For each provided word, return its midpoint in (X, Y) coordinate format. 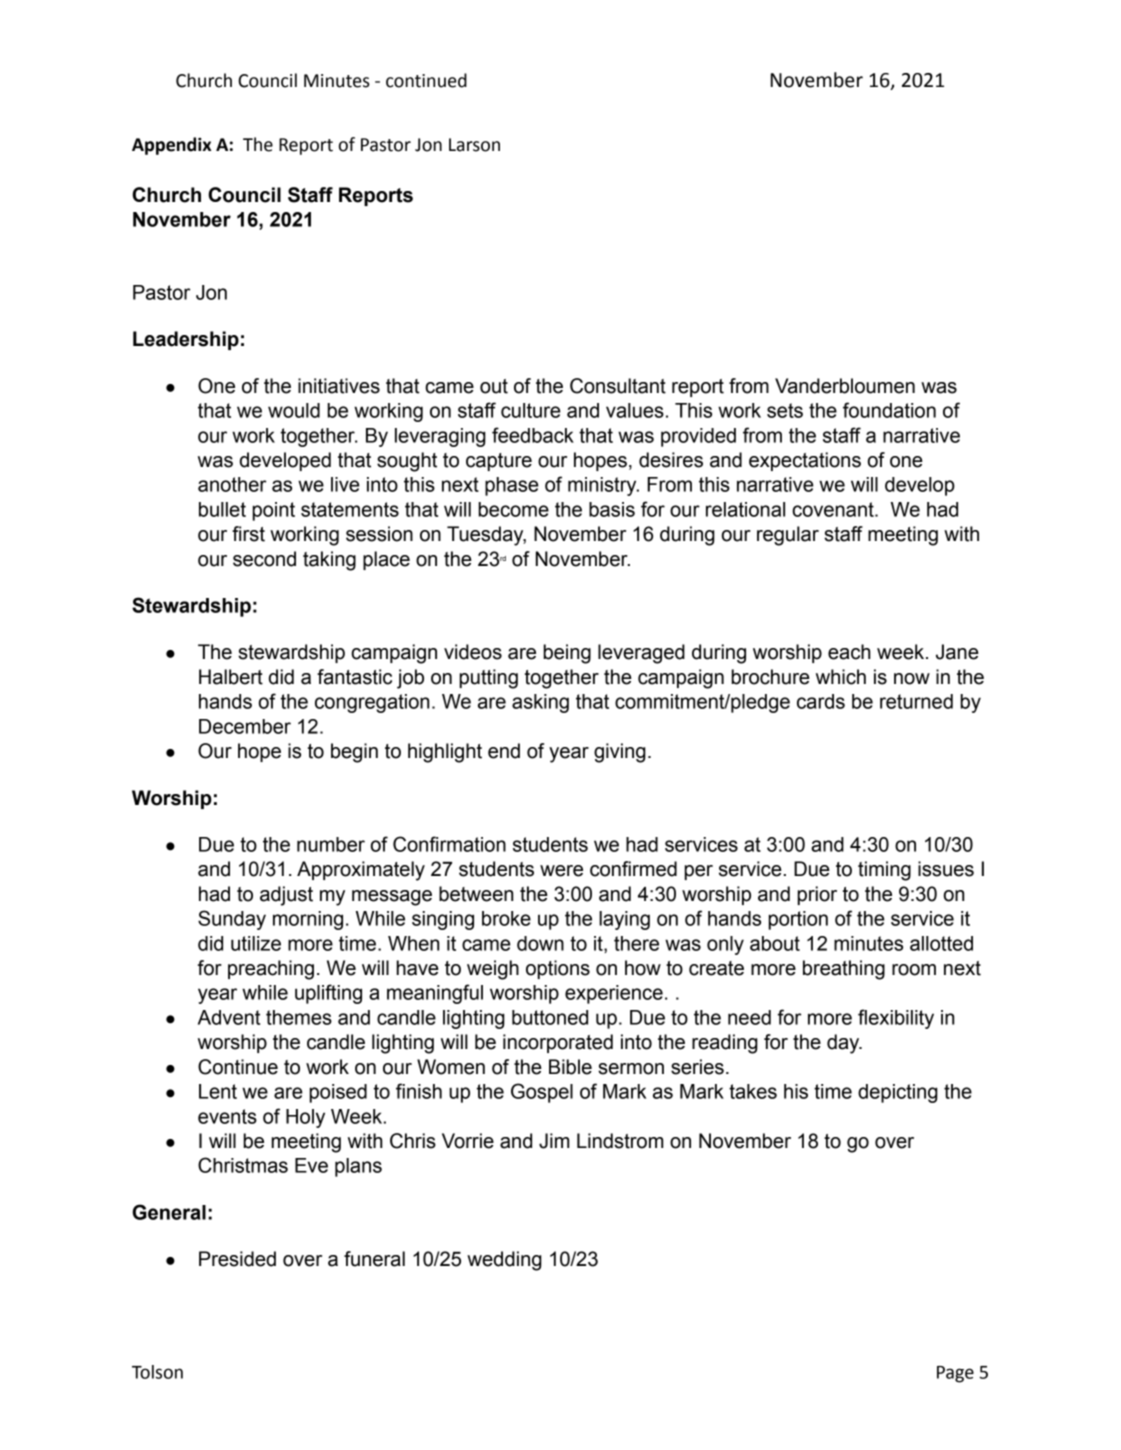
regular (788, 536)
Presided (237, 1259)
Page (955, 1374)
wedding (504, 1261)
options (558, 969)
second (264, 559)
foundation (889, 410)
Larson (474, 145)
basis (612, 509)
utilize (256, 943)
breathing (844, 970)
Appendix (171, 146)
